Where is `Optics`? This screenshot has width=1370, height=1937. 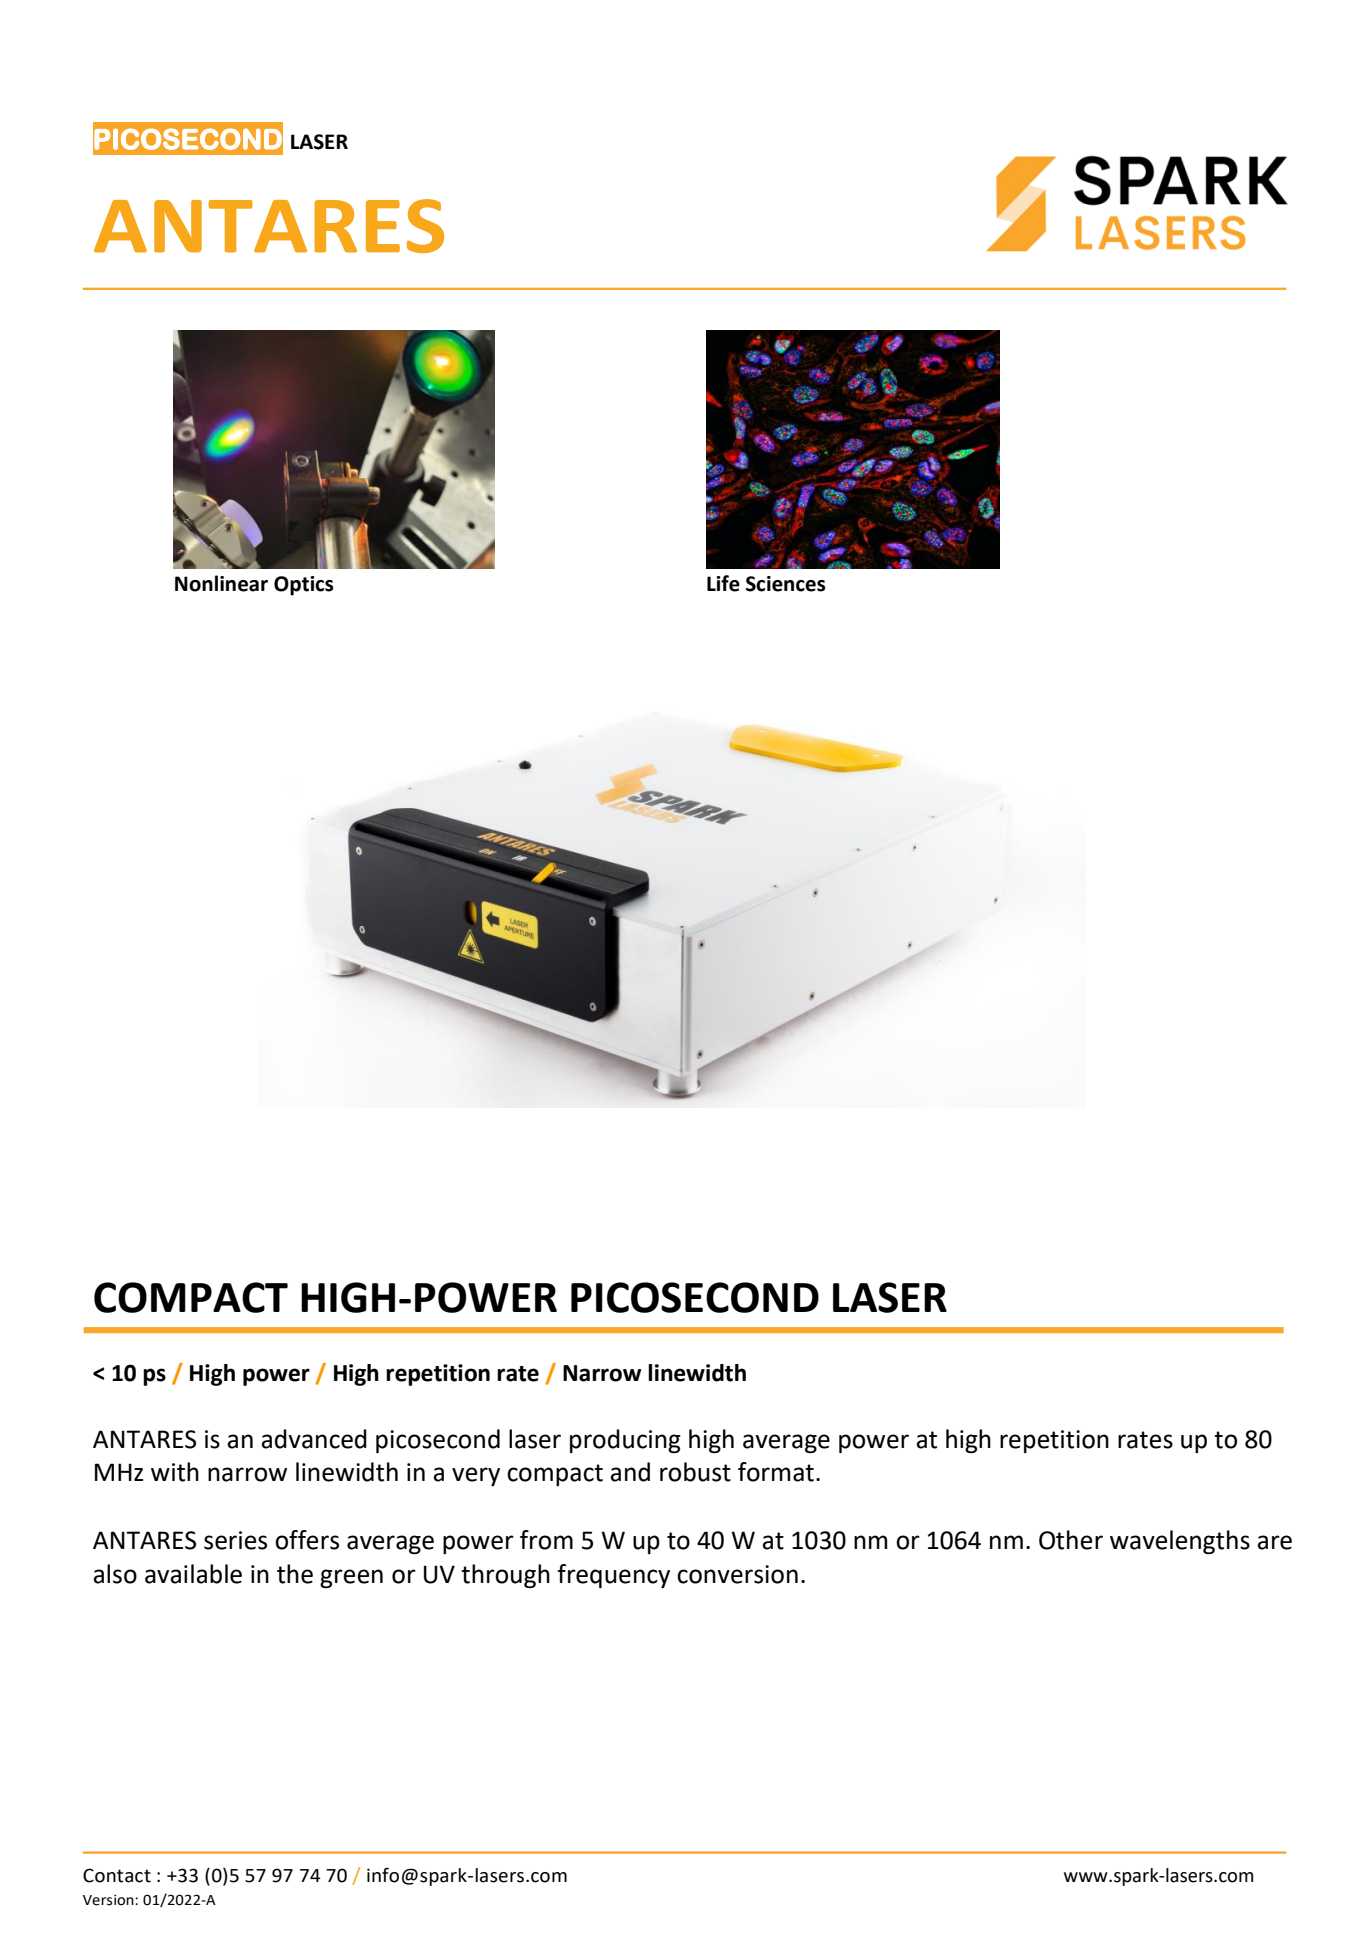 Optics is located at coordinates (304, 586).
